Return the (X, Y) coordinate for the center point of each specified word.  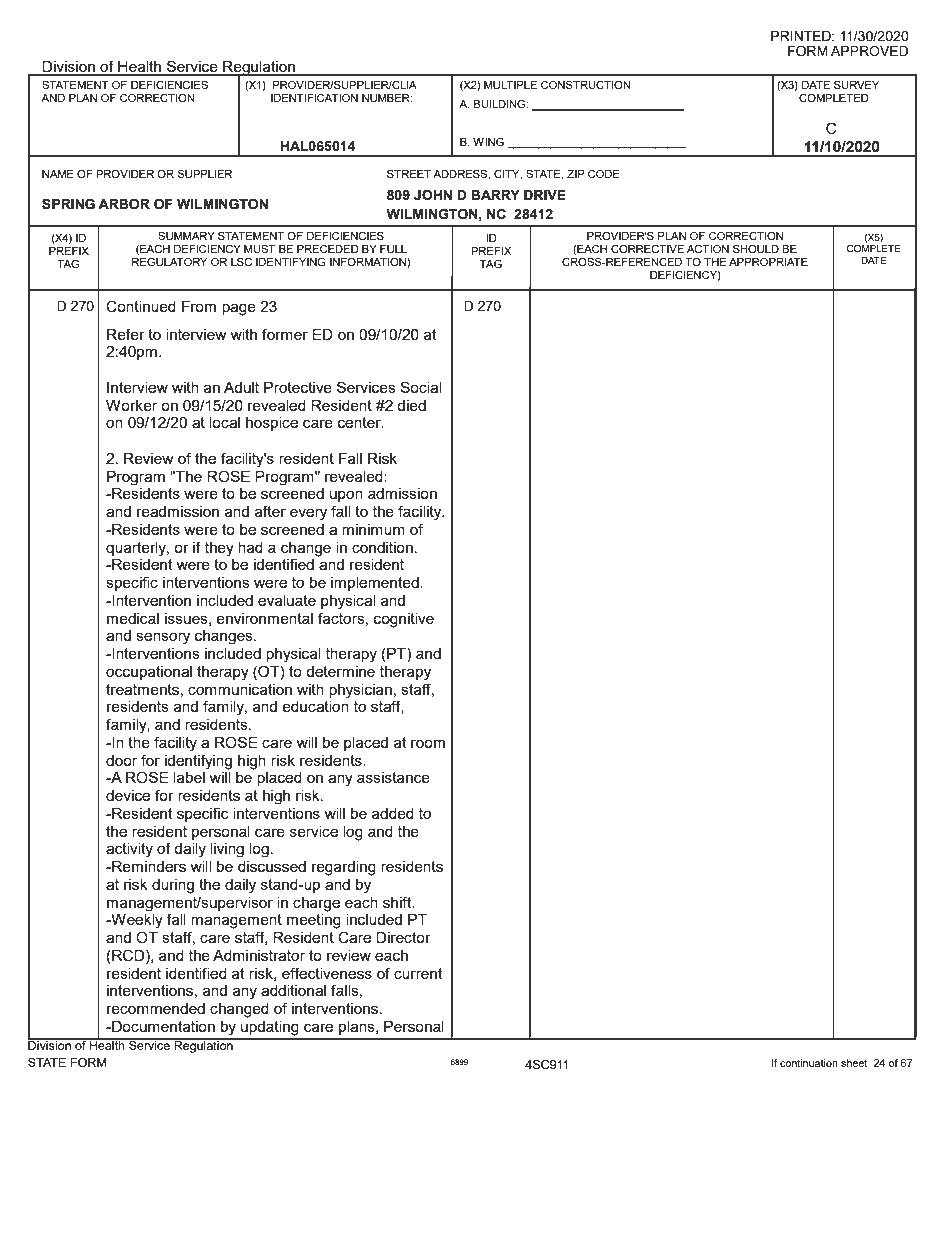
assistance (393, 777)
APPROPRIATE (768, 262)
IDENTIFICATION (314, 97)
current (418, 973)
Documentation (162, 1026)
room (428, 743)
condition (382, 547)
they (219, 549)
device (128, 795)
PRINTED (802, 36)
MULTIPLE (510, 85)
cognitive (404, 620)
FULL (393, 249)
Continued (141, 306)
